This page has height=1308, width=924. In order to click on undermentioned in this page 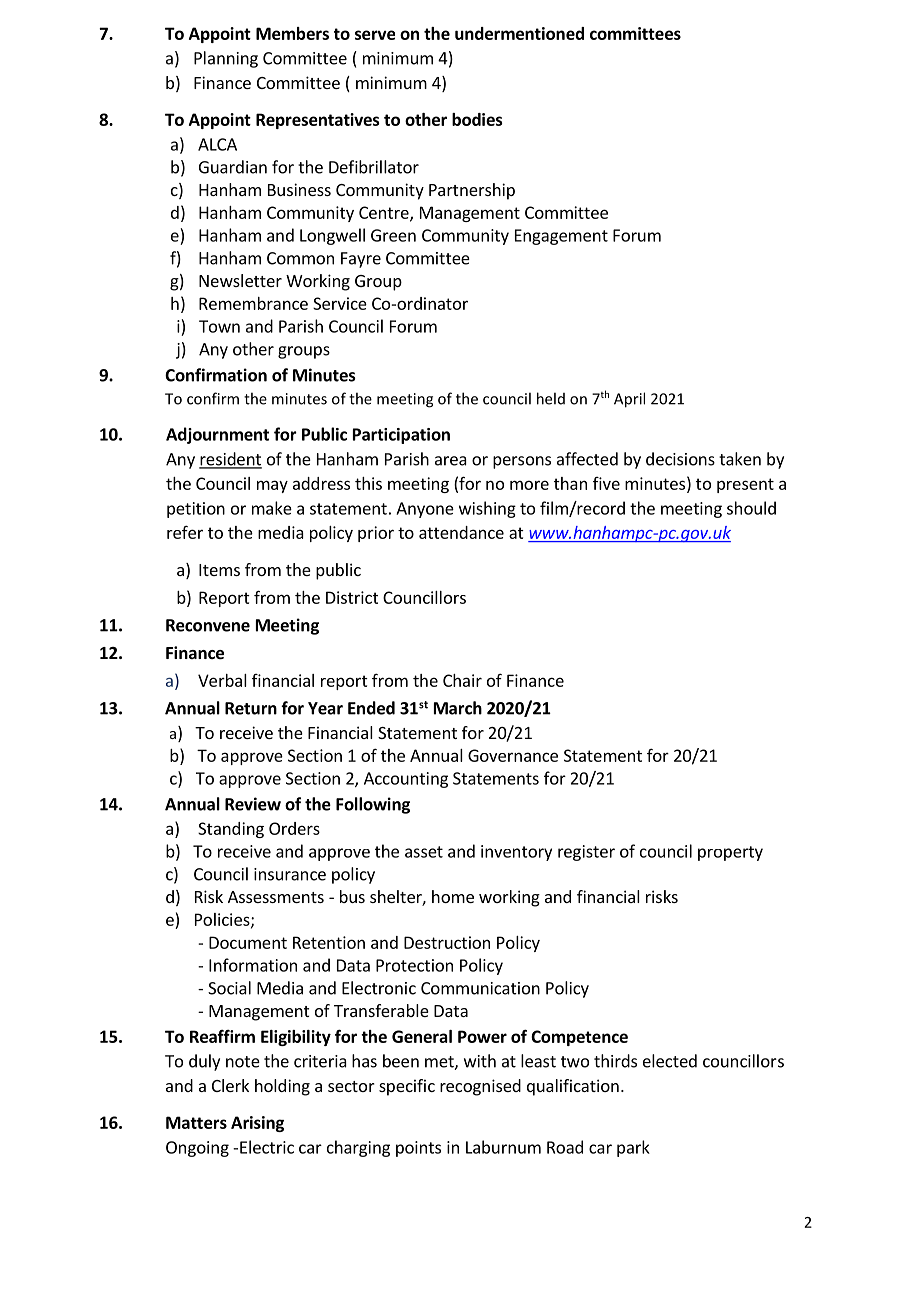, I will do `click(519, 33)`.
